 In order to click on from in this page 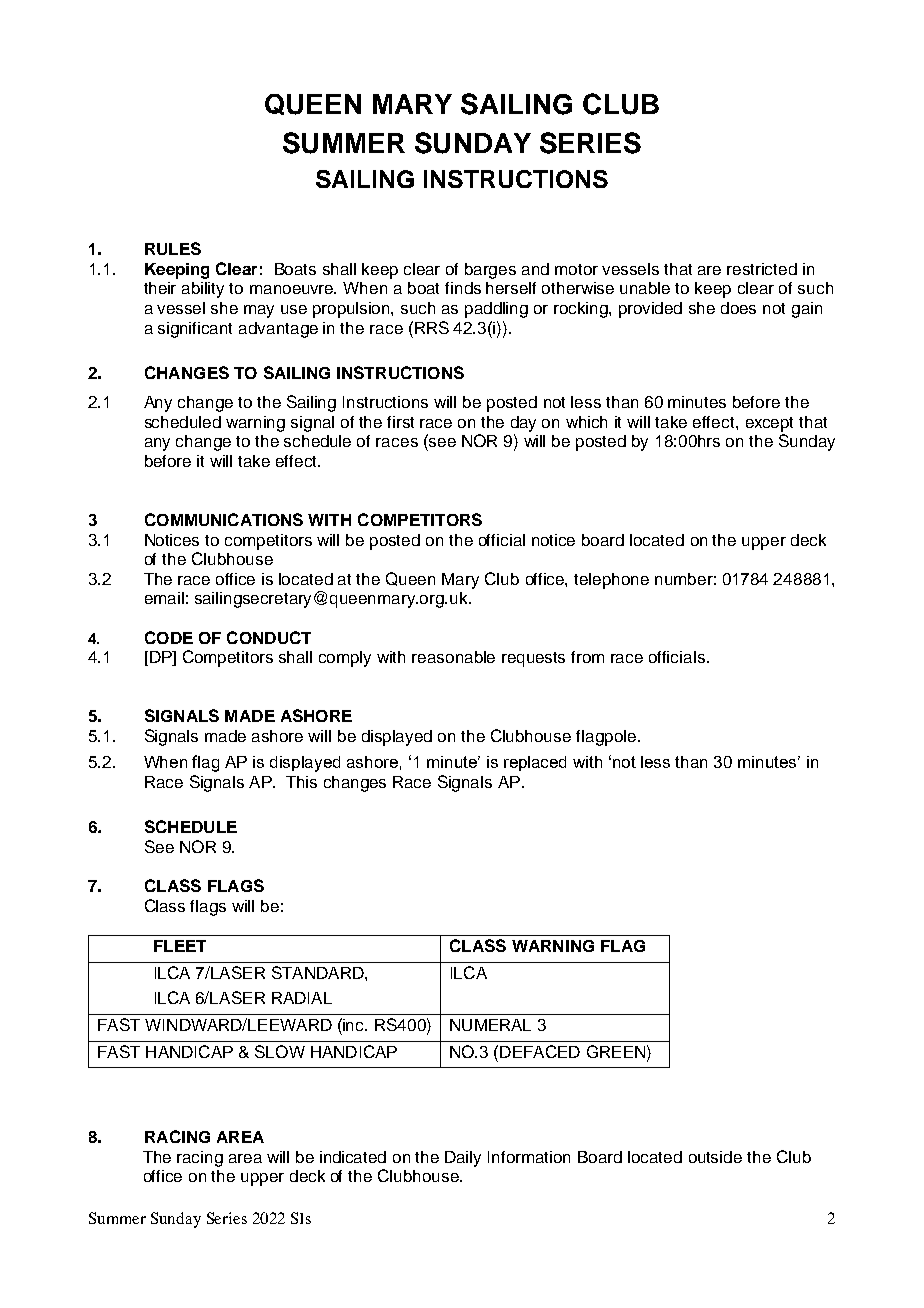, I will do `click(587, 657)`.
